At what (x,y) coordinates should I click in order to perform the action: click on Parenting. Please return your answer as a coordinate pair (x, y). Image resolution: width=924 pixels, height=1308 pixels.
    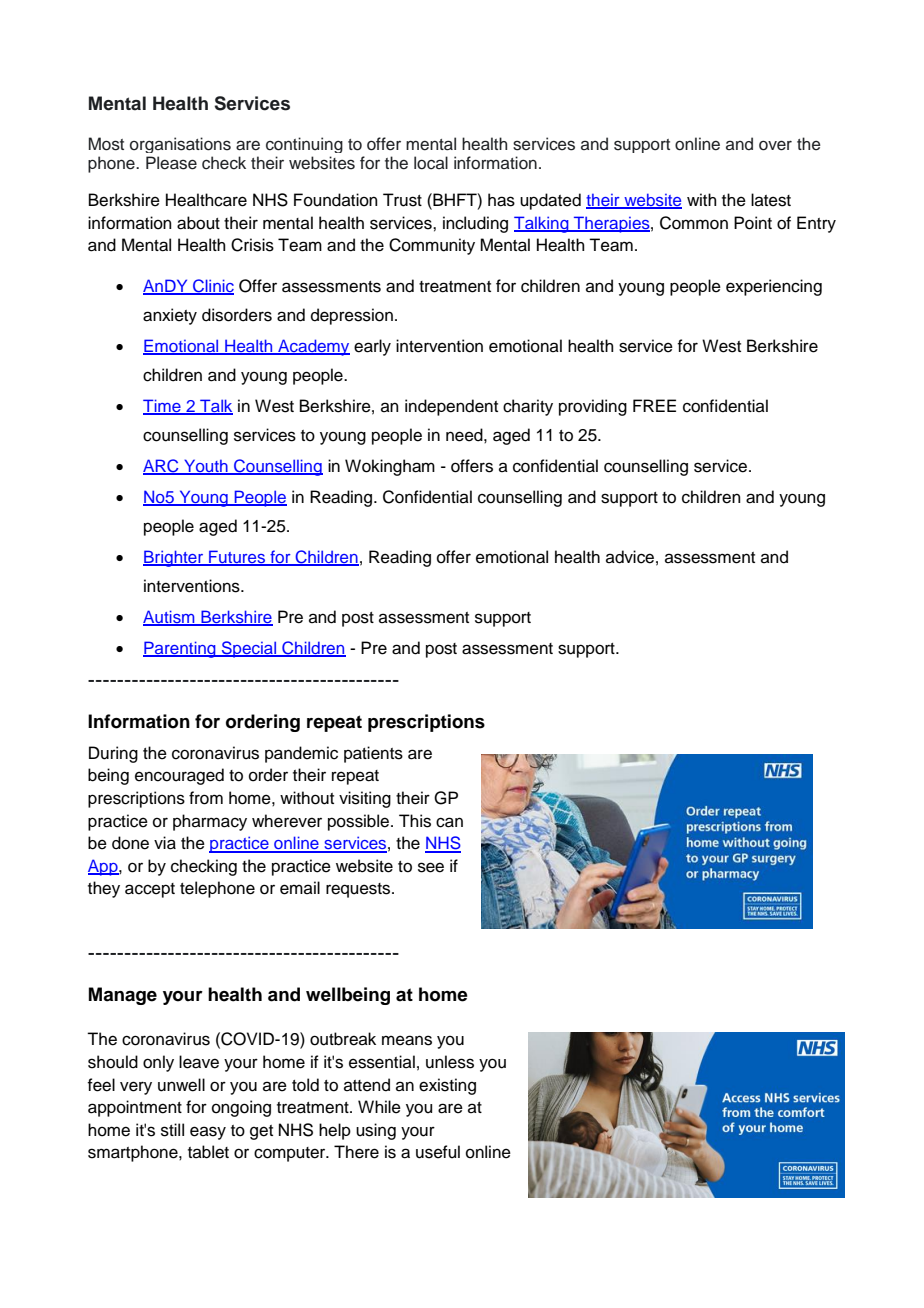
    Looking at the image, I should click on (180, 649).
